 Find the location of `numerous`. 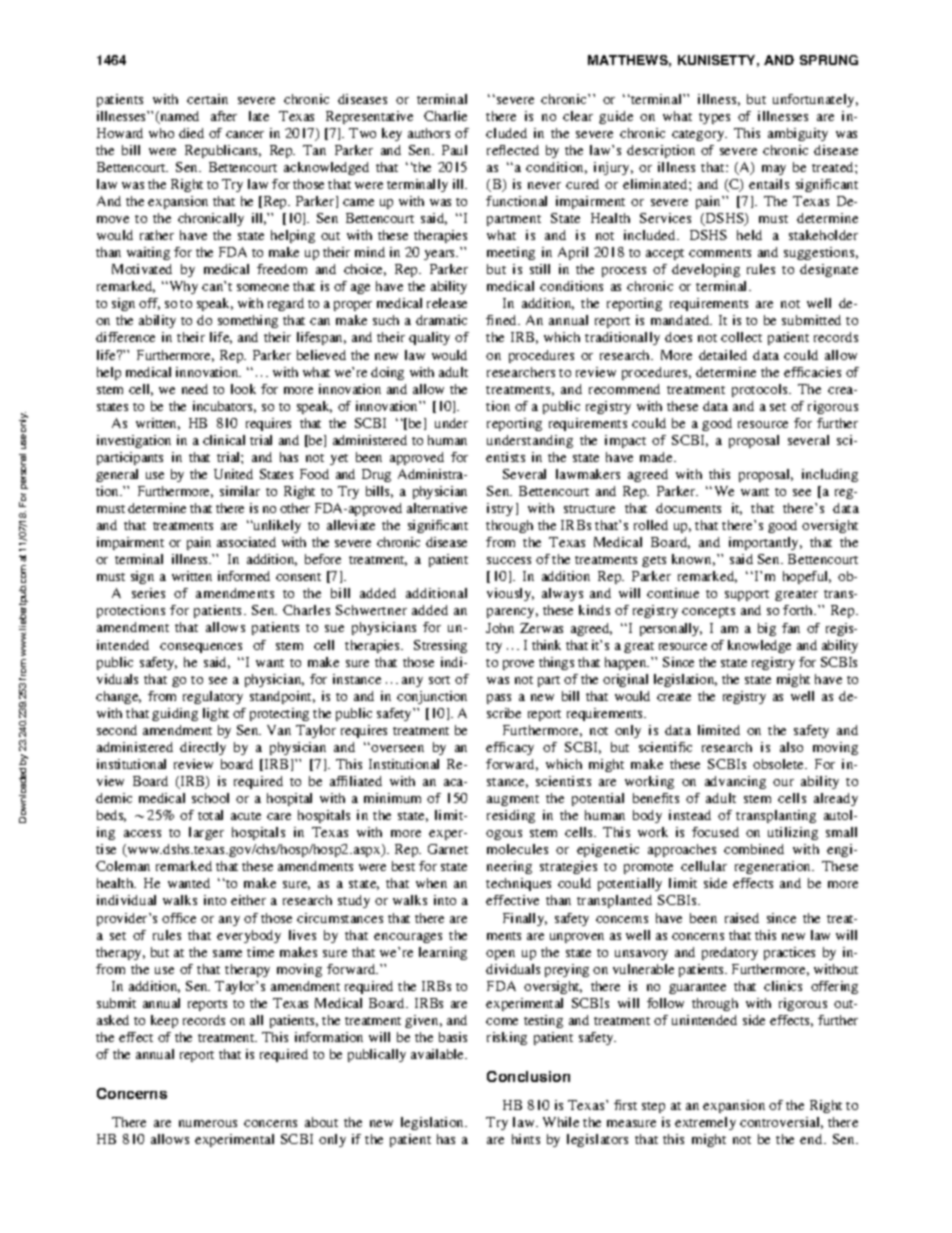

numerous is located at coordinates (208, 1123).
